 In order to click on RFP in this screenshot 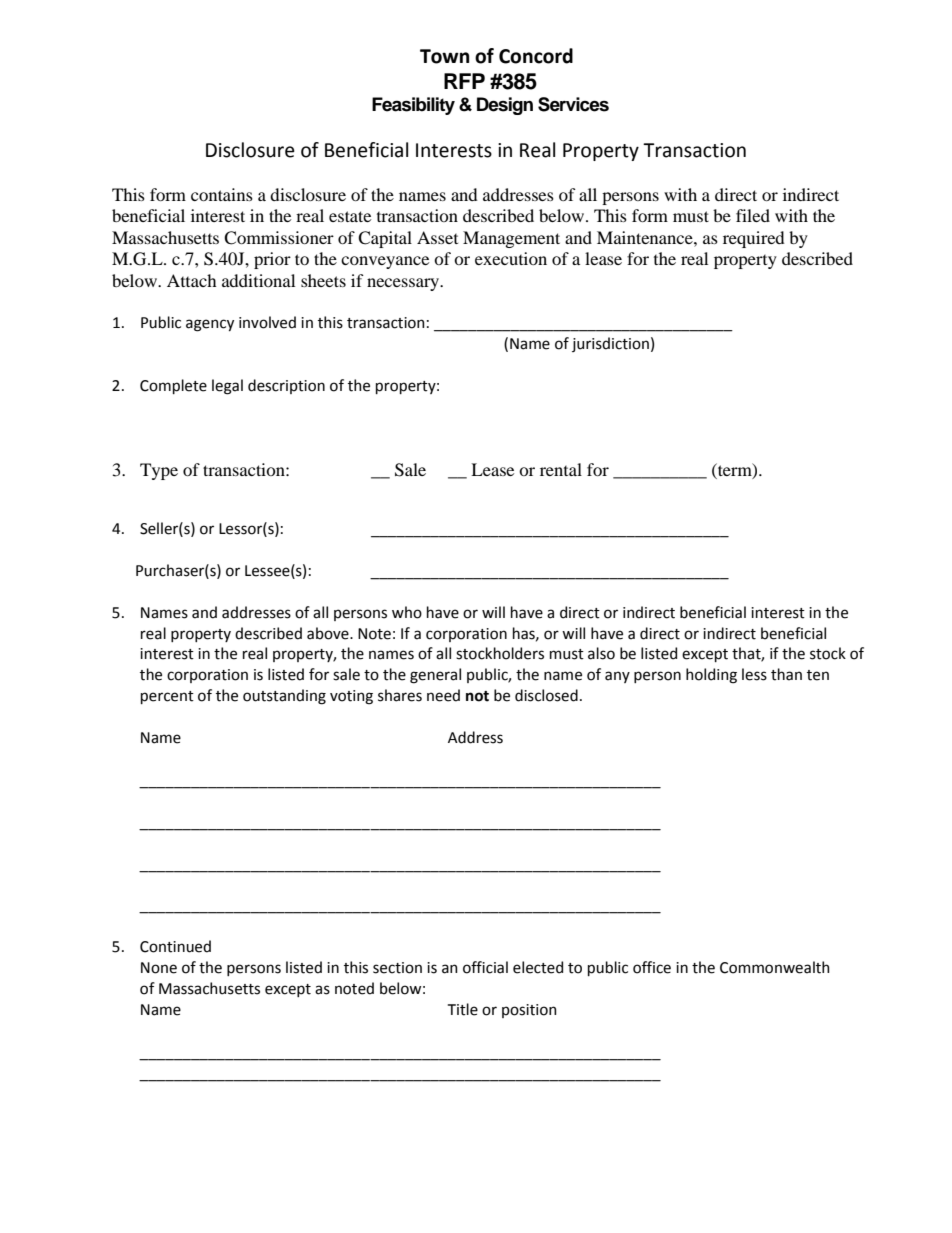, I will do `click(464, 81)`.
